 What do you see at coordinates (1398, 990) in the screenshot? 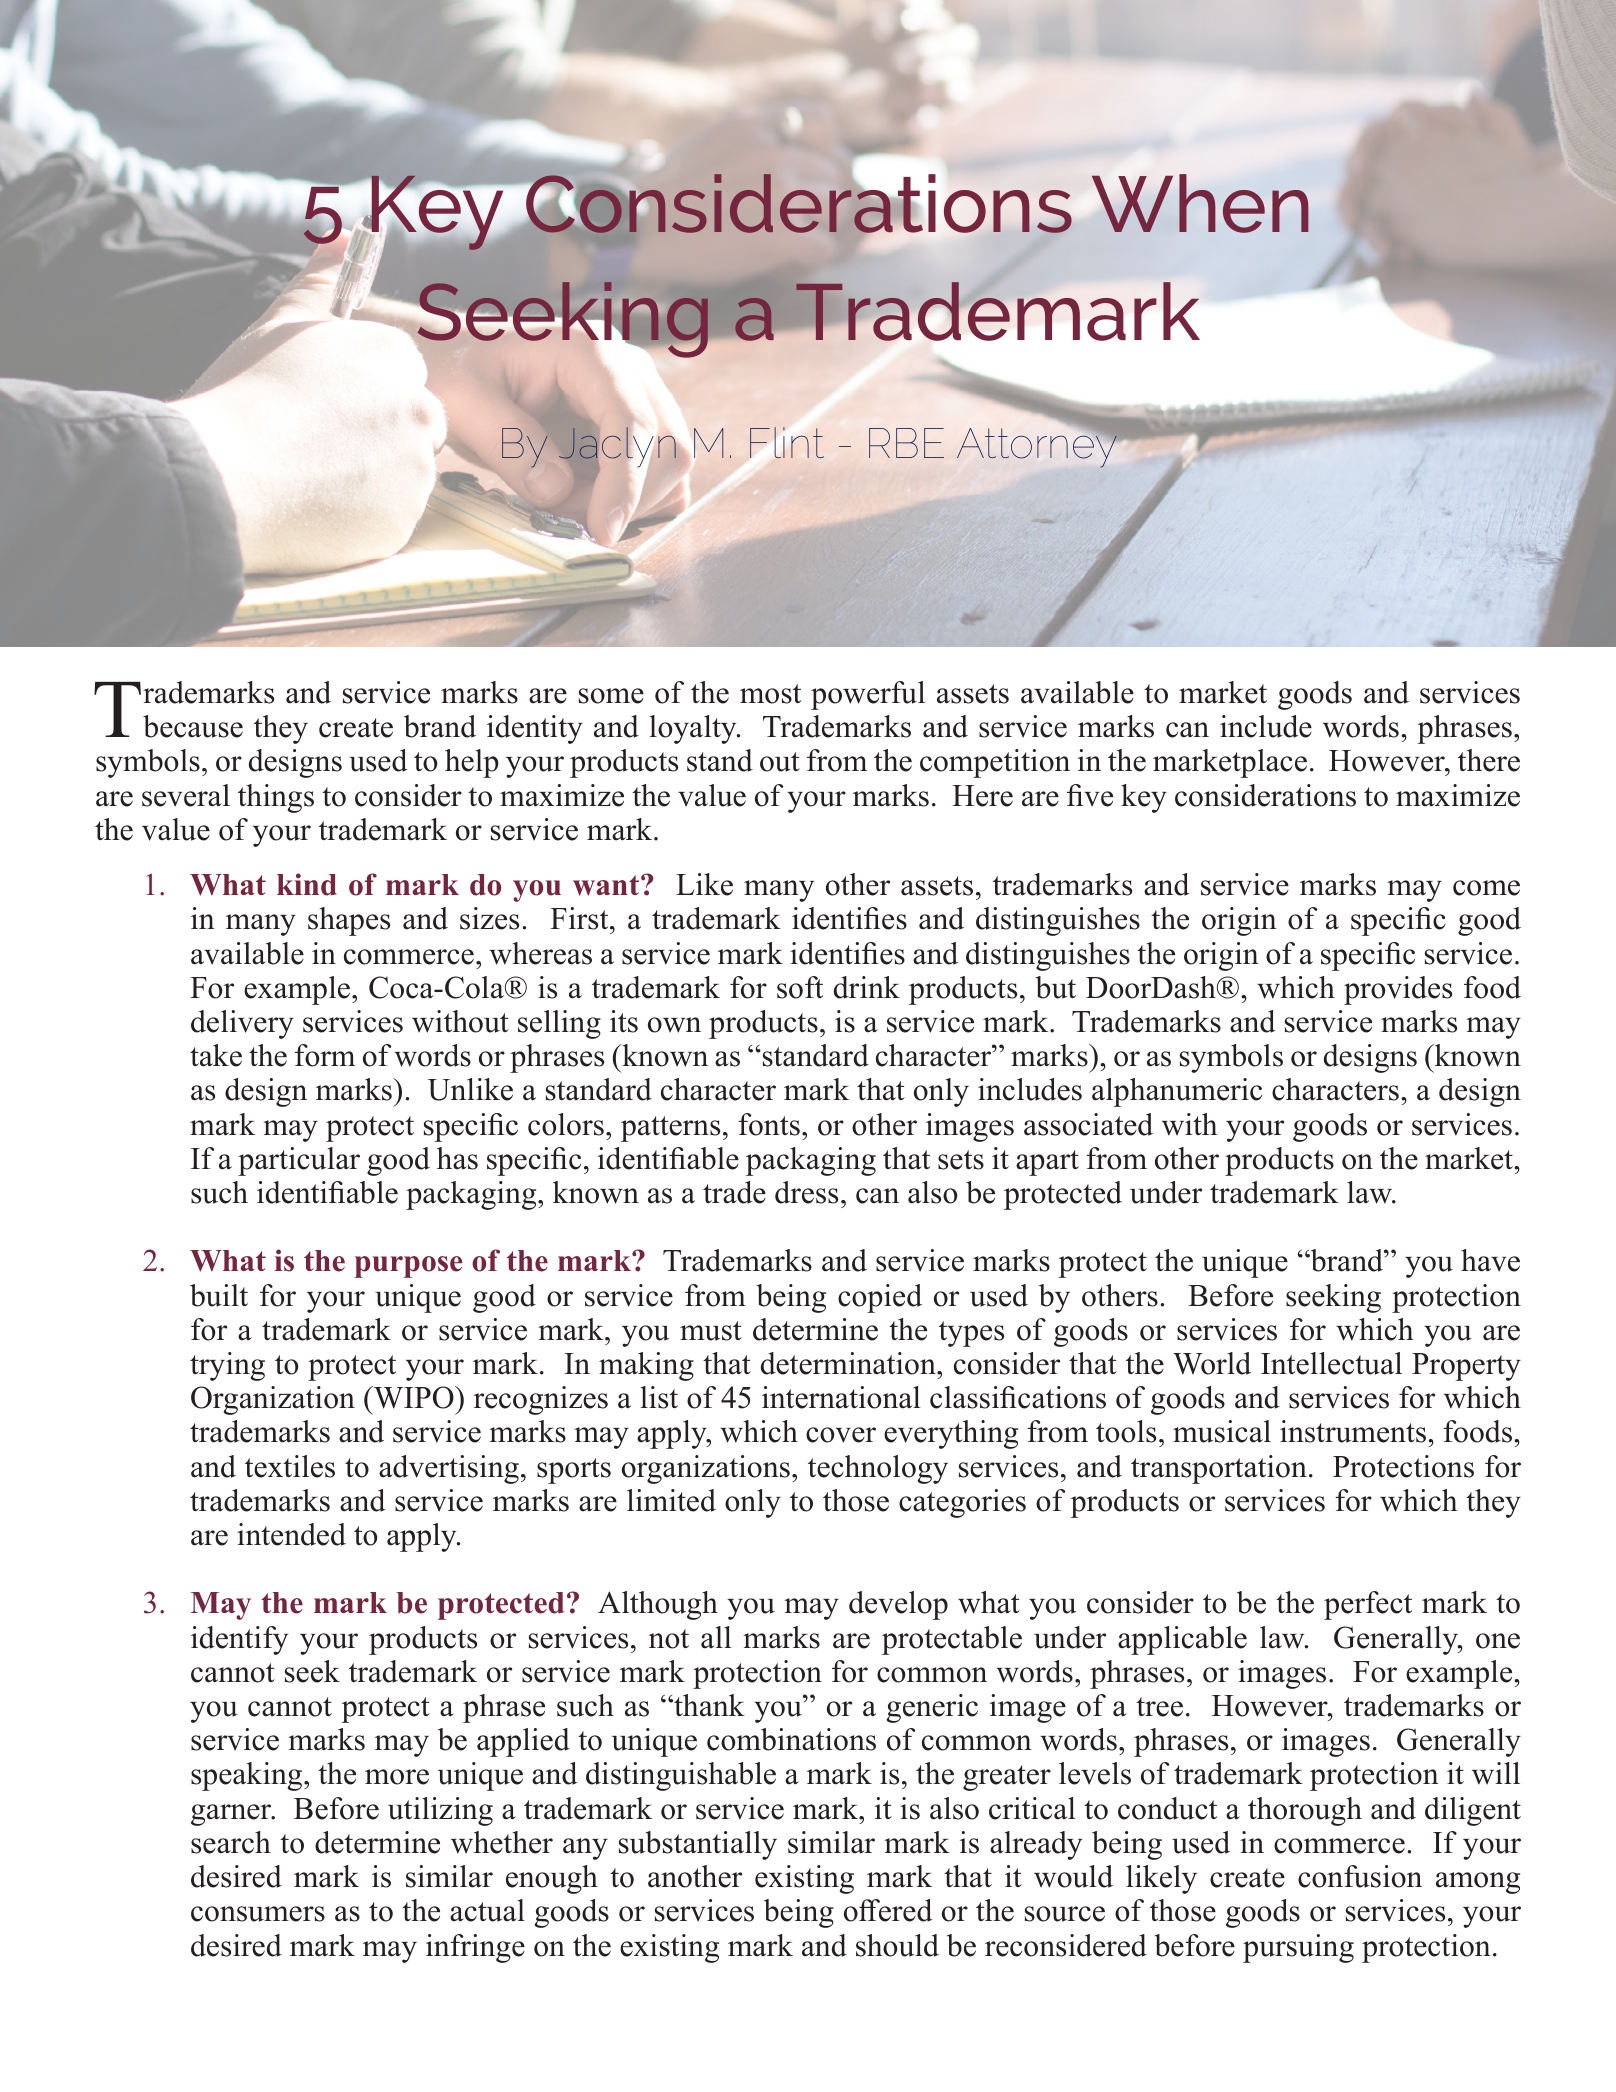
I see `provides` at bounding box center [1398, 990].
